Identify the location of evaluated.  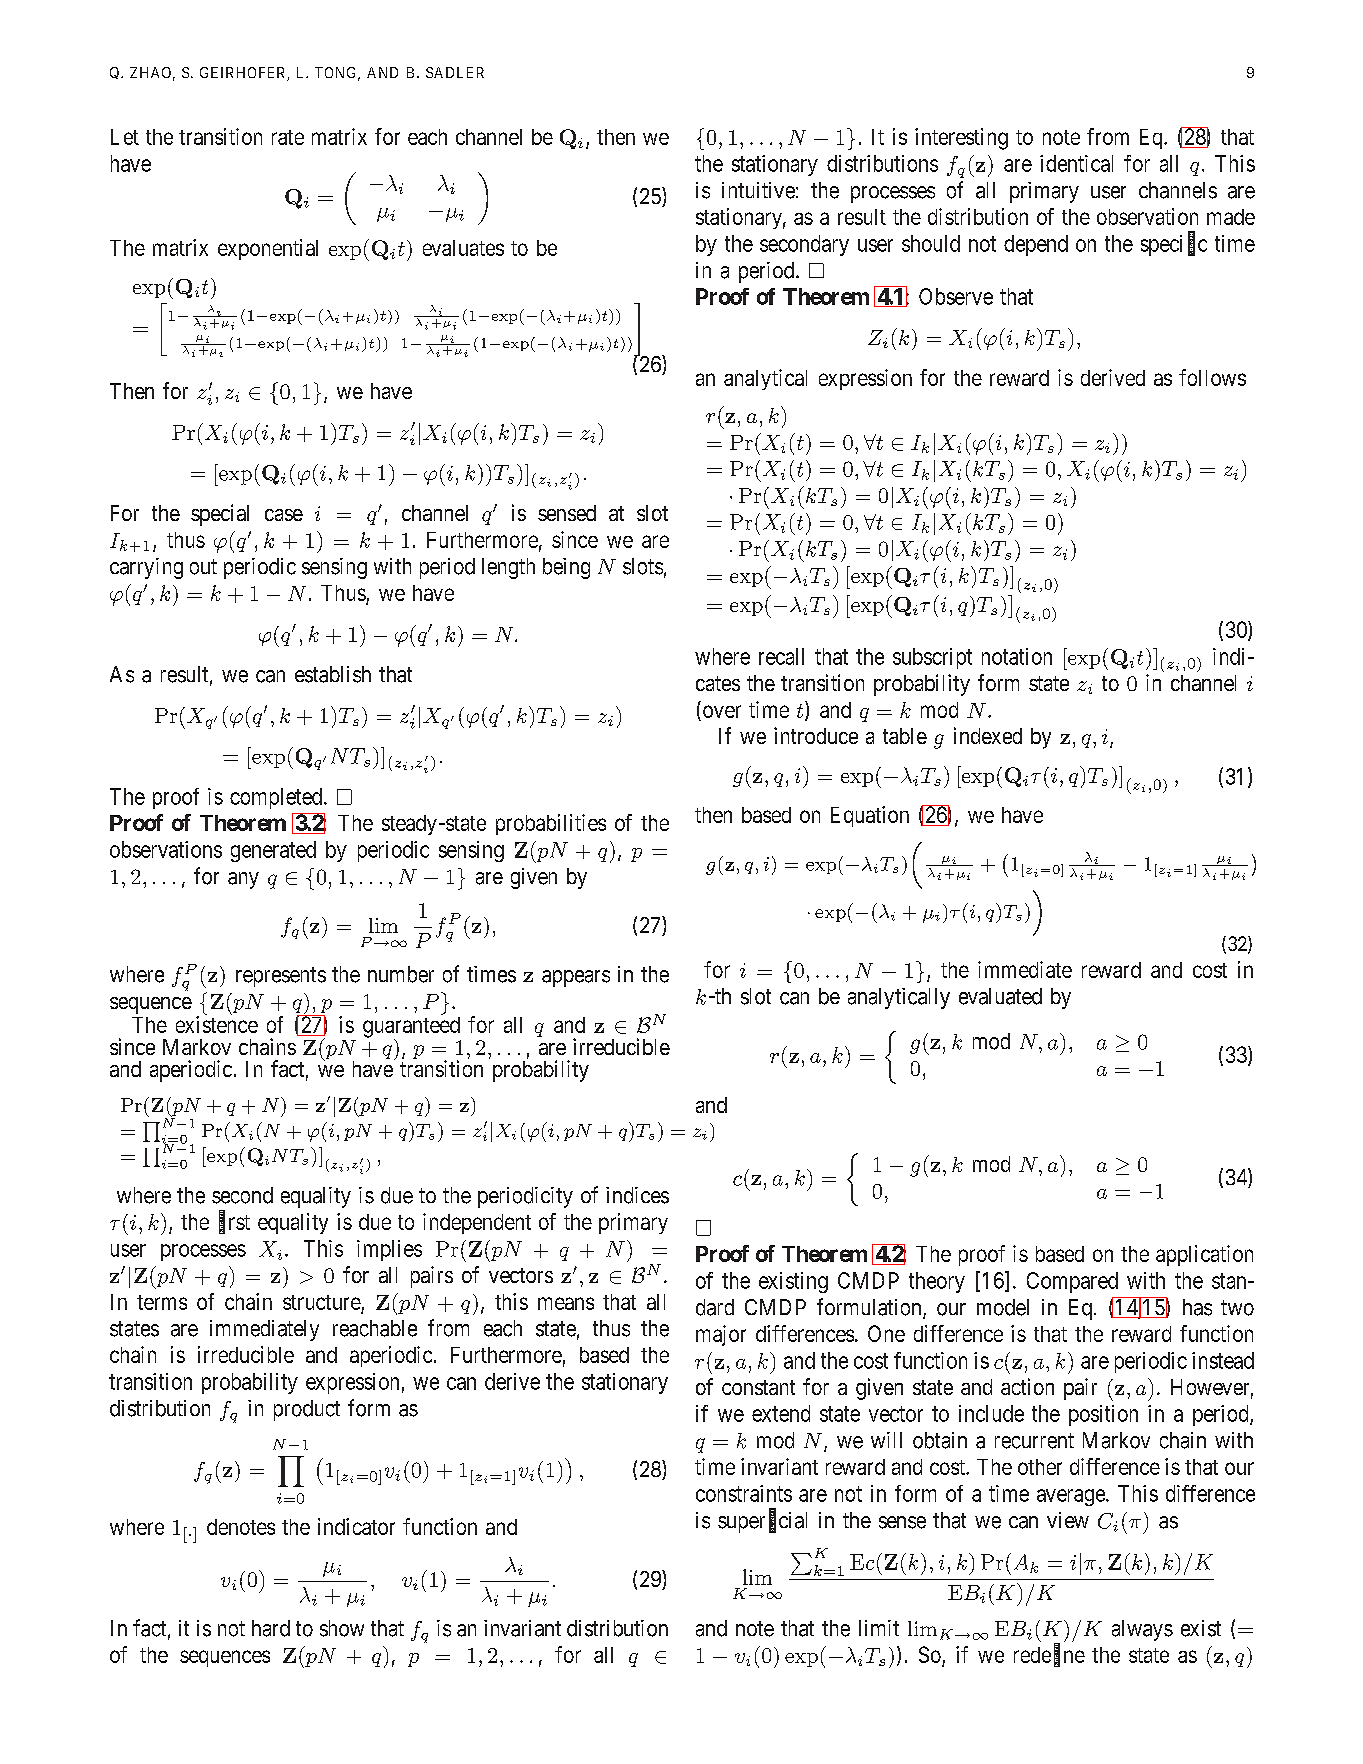
(1000, 996).
